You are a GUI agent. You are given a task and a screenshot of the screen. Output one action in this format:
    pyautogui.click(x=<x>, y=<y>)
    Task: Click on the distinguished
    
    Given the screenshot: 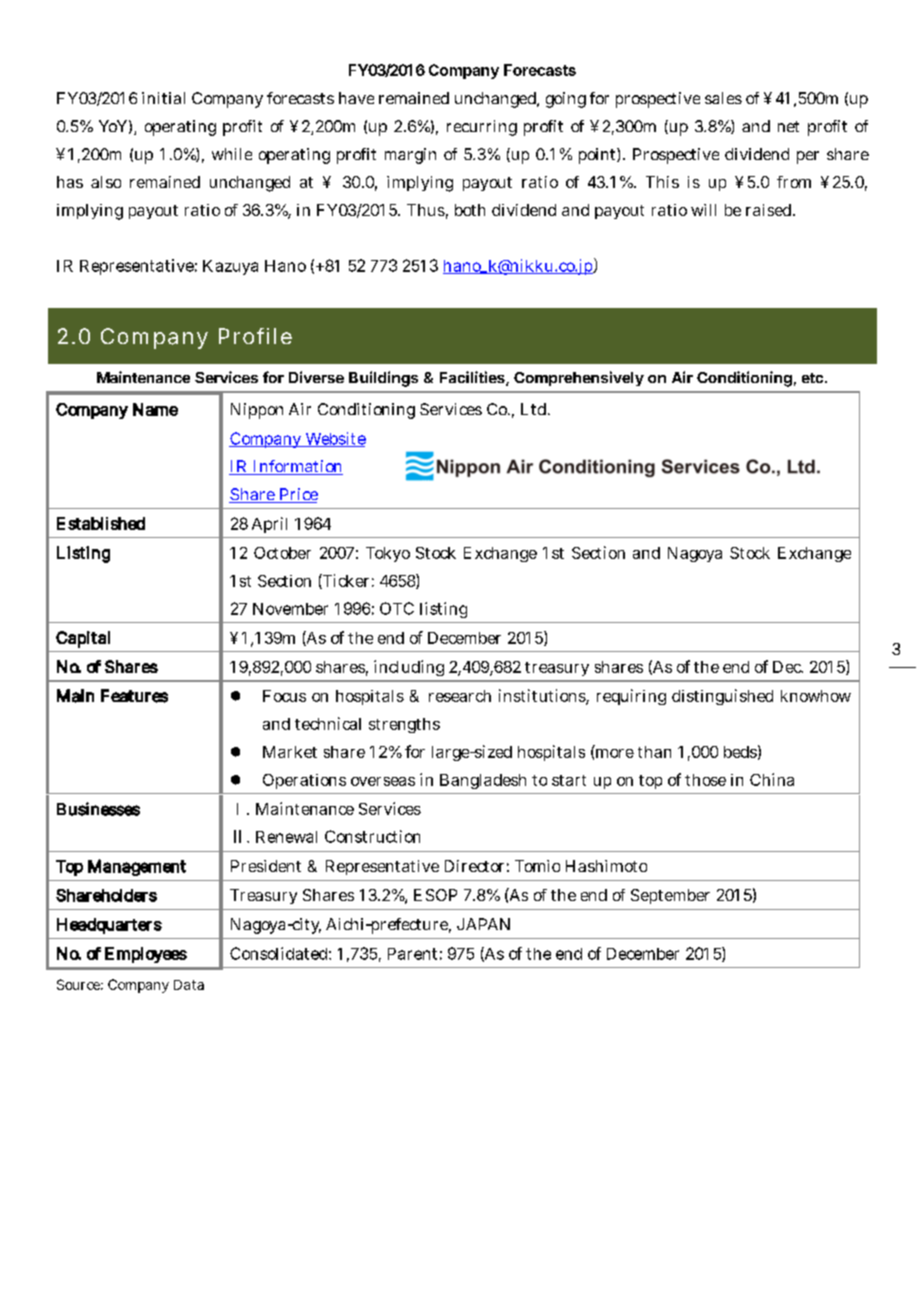 What is the action you would take?
    pyautogui.click(x=722, y=697)
